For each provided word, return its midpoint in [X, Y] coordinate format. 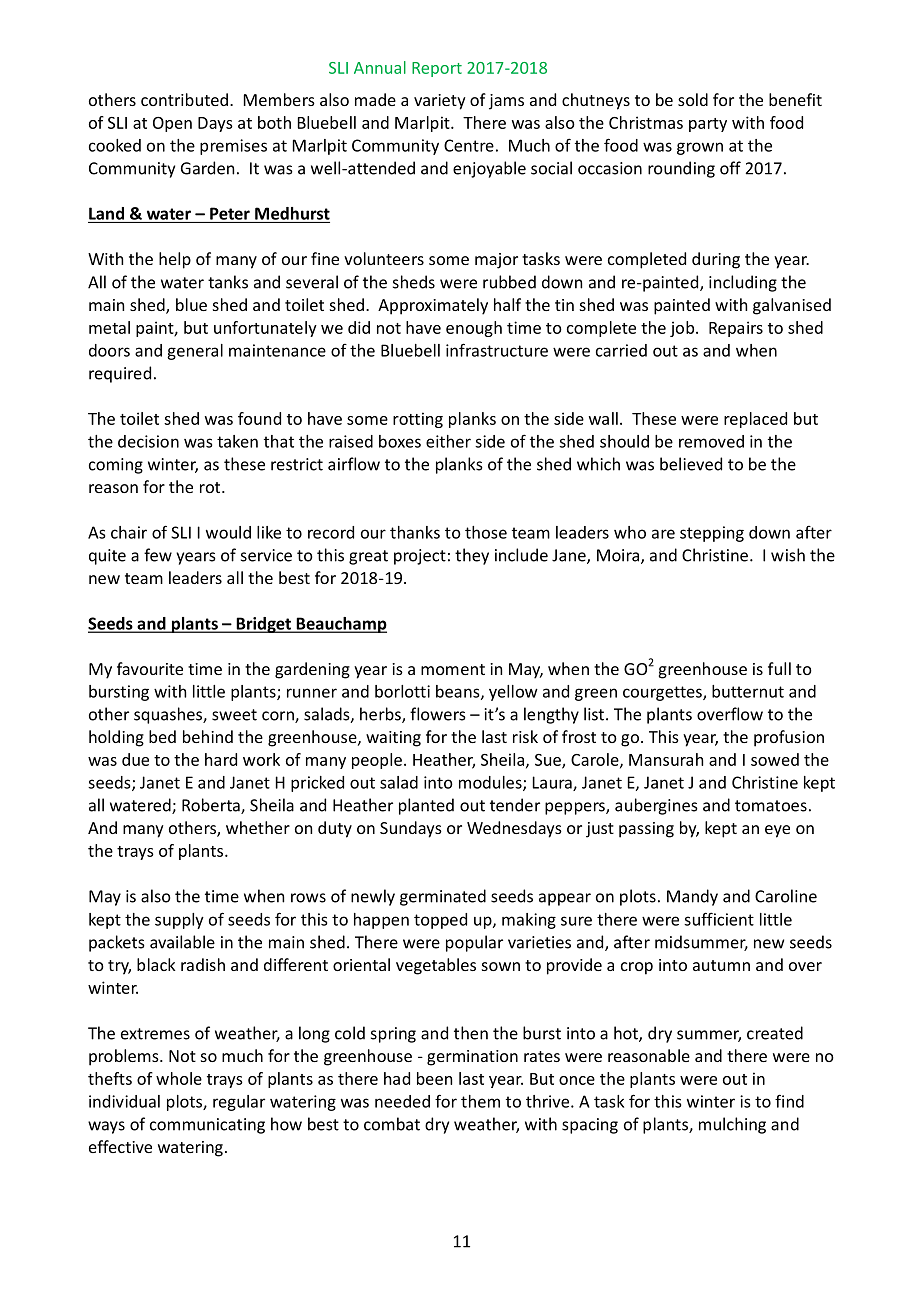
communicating [207, 1126]
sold [693, 99]
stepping [712, 534]
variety [440, 102]
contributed [184, 99]
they [472, 556]
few [158, 555]
